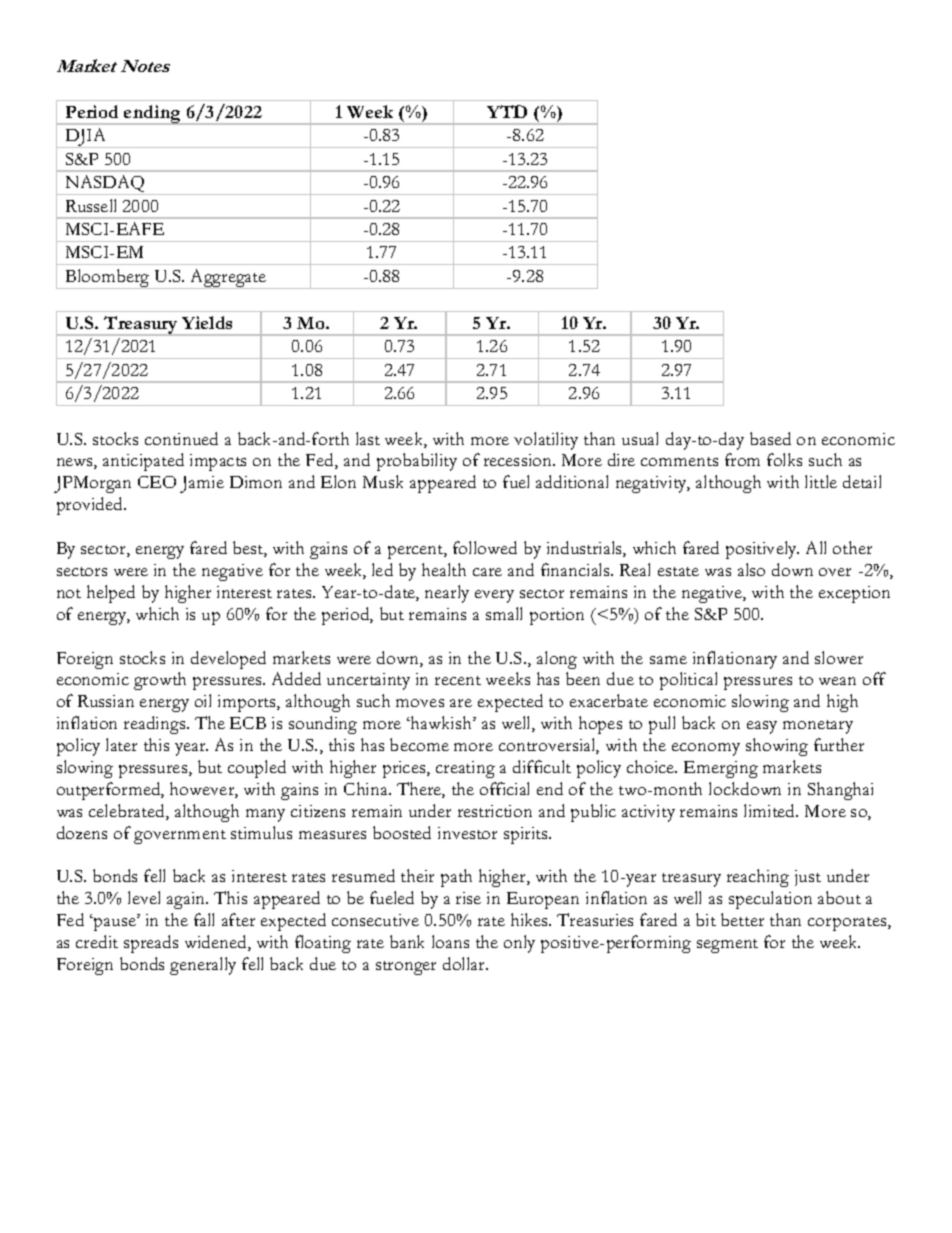 The image size is (952, 1233). What do you see at coordinates (727, 946) in the screenshot?
I see `segment` at bounding box center [727, 946].
